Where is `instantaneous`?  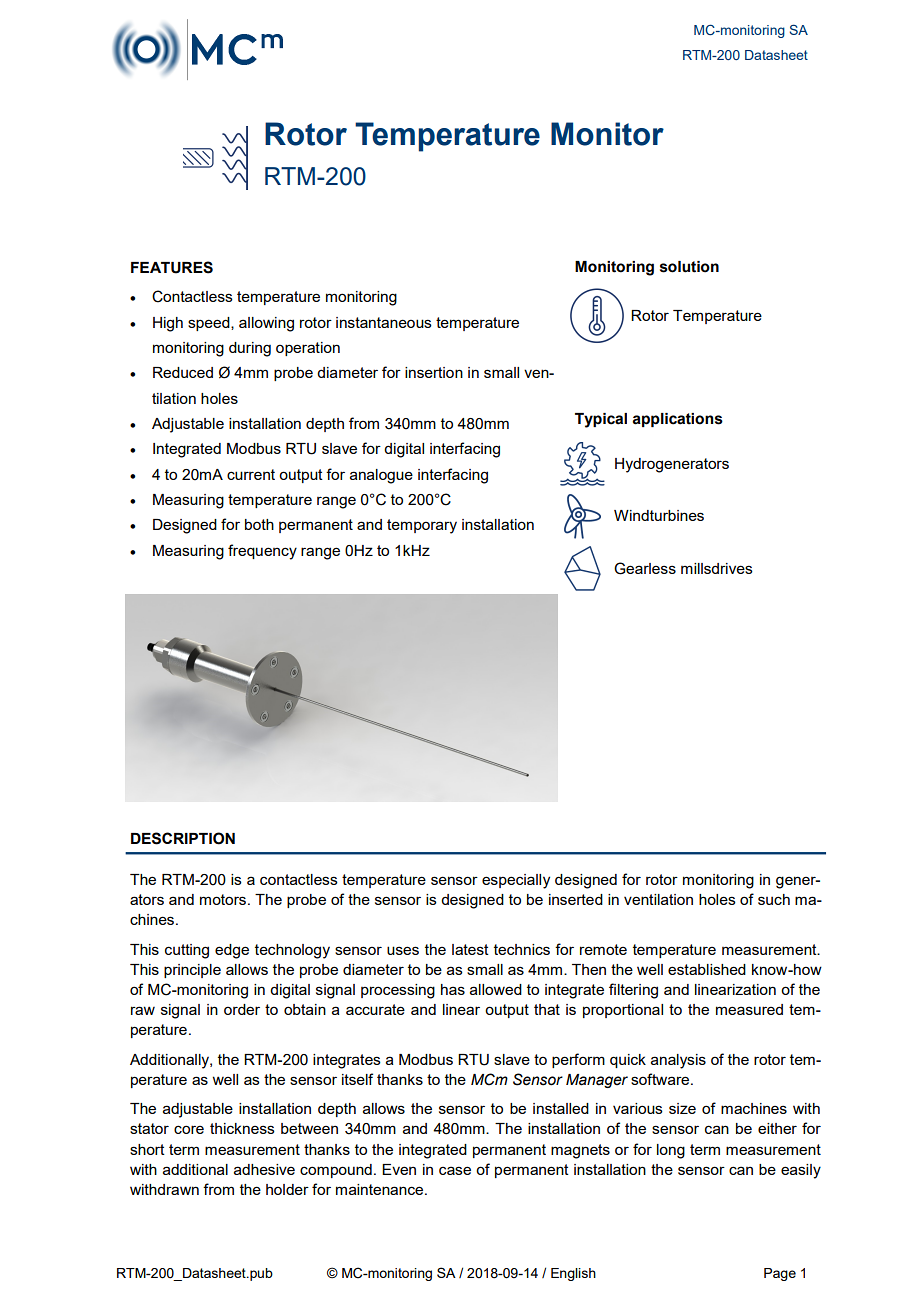 instantaneous is located at coordinates (384, 322).
